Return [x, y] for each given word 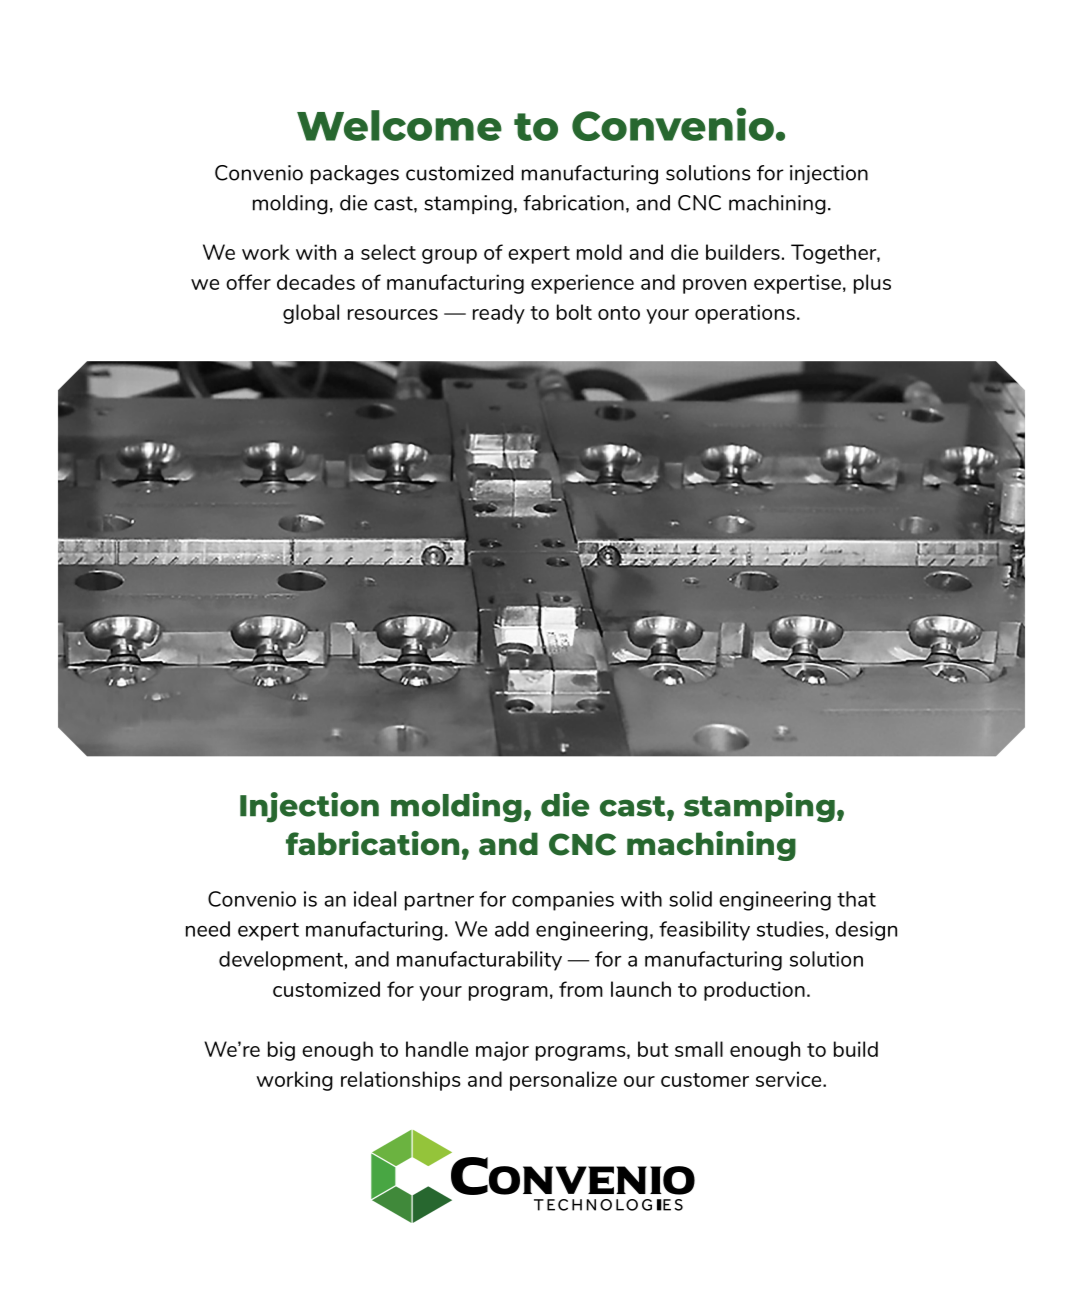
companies [563, 901]
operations [745, 314]
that [856, 899]
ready [499, 314]
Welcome [399, 125]
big [281, 1051]
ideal [375, 899]
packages [355, 175]
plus [872, 284]
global [311, 314]
